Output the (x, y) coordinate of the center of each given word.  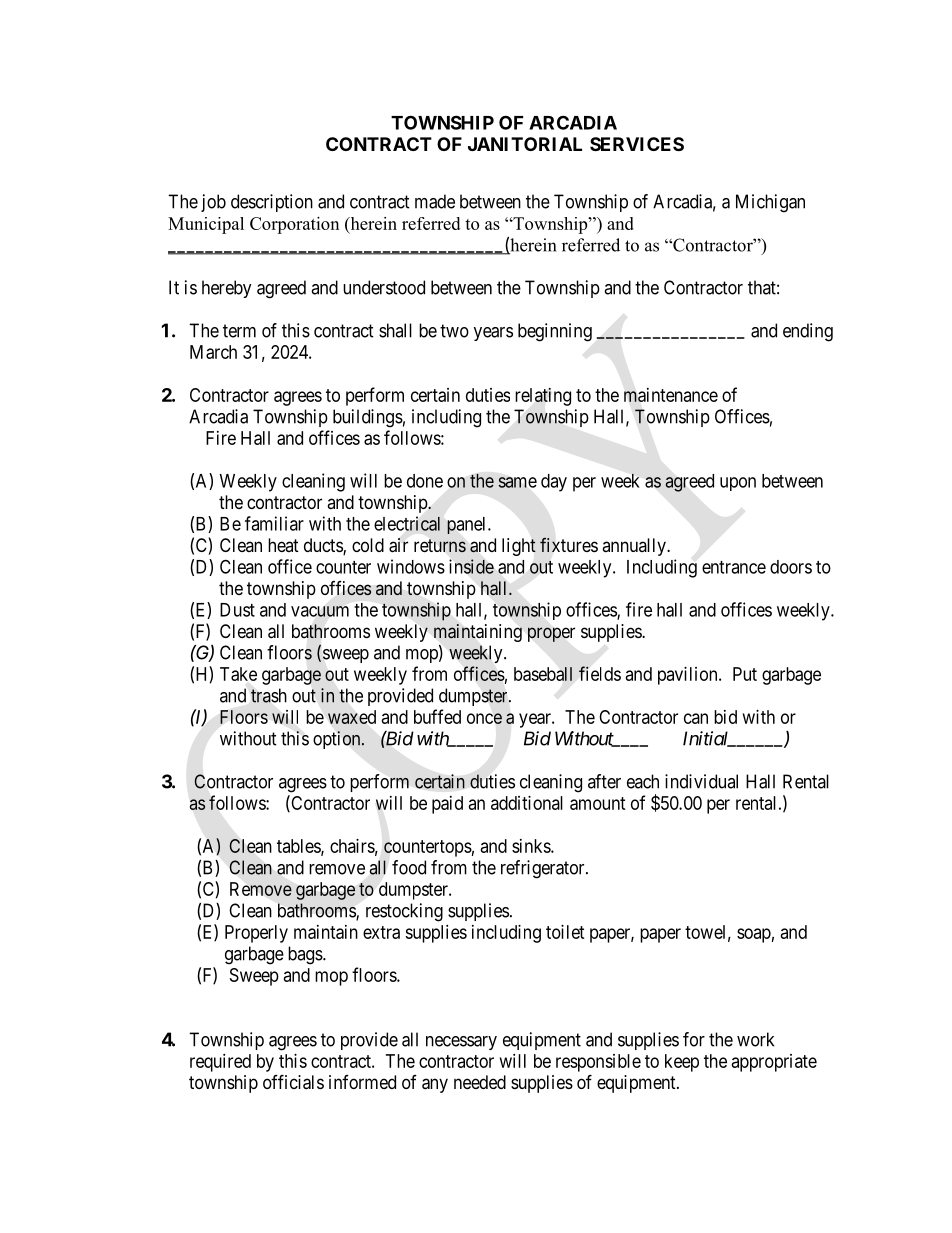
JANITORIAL (525, 144)
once (484, 718)
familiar (274, 523)
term (239, 331)
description (272, 203)
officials (293, 1082)
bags (306, 955)
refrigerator (544, 869)
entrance (734, 567)
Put (745, 674)
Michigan (770, 203)
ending (808, 332)
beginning (555, 332)
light (519, 547)
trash (269, 695)
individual (701, 781)
